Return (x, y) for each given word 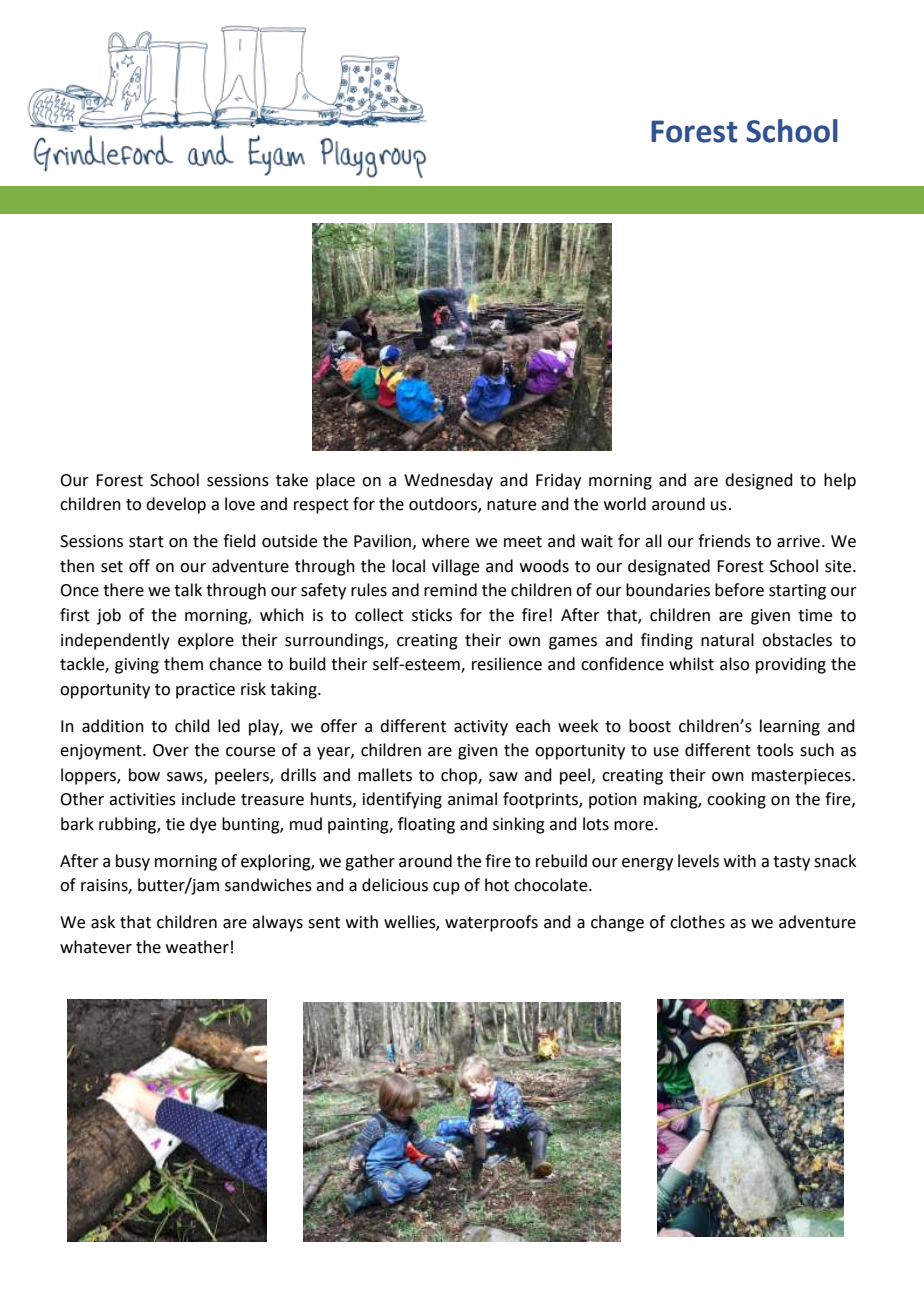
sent (324, 923)
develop (176, 505)
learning (790, 727)
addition (113, 726)
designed (759, 481)
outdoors (444, 505)
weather (197, 947)
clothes (697, 922)
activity (481, 728)
